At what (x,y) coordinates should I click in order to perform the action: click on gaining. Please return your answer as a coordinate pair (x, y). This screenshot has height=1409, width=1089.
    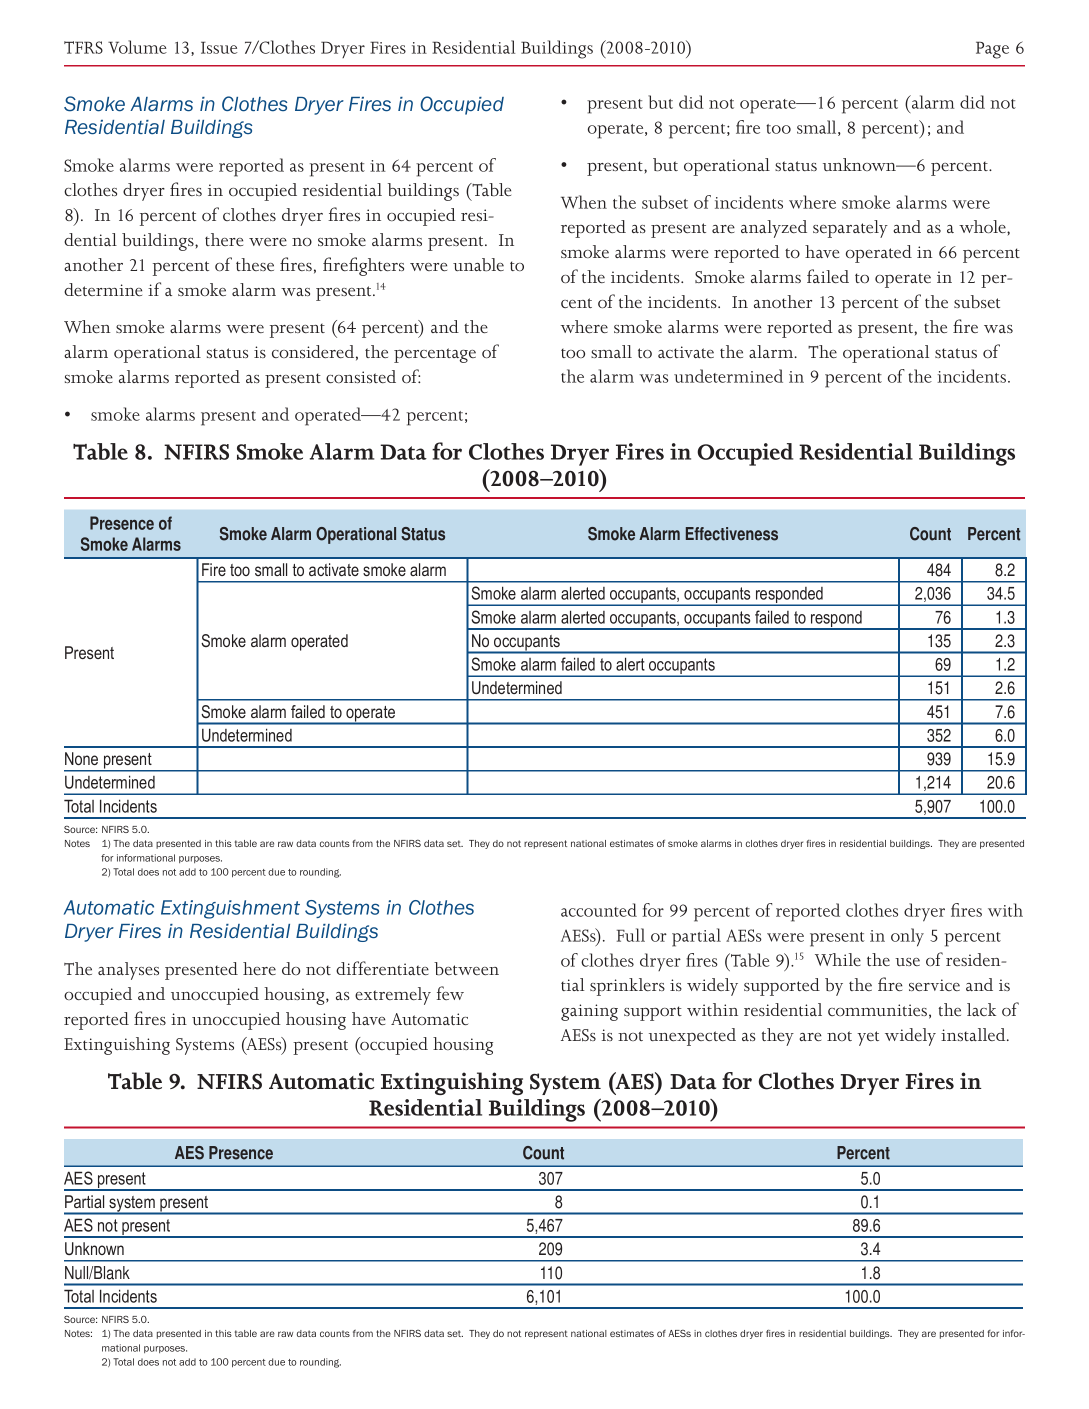
    Looking at the image, I should click on (589, 1012).
